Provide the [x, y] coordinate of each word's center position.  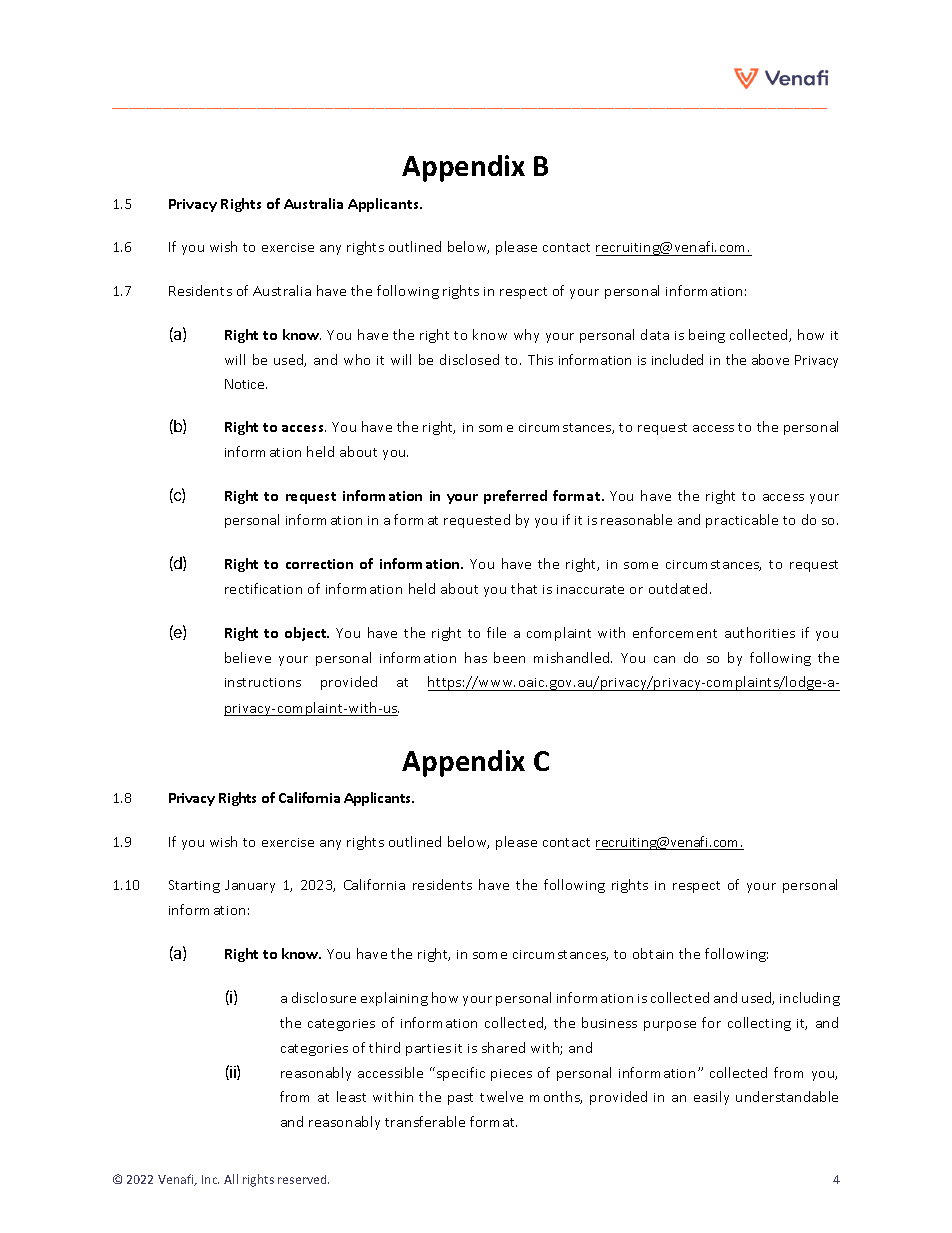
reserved [303, 1179]
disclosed [469, 359]
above [770, 359]
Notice [246, 384]
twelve [501, 1096]
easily [711, 1098]
